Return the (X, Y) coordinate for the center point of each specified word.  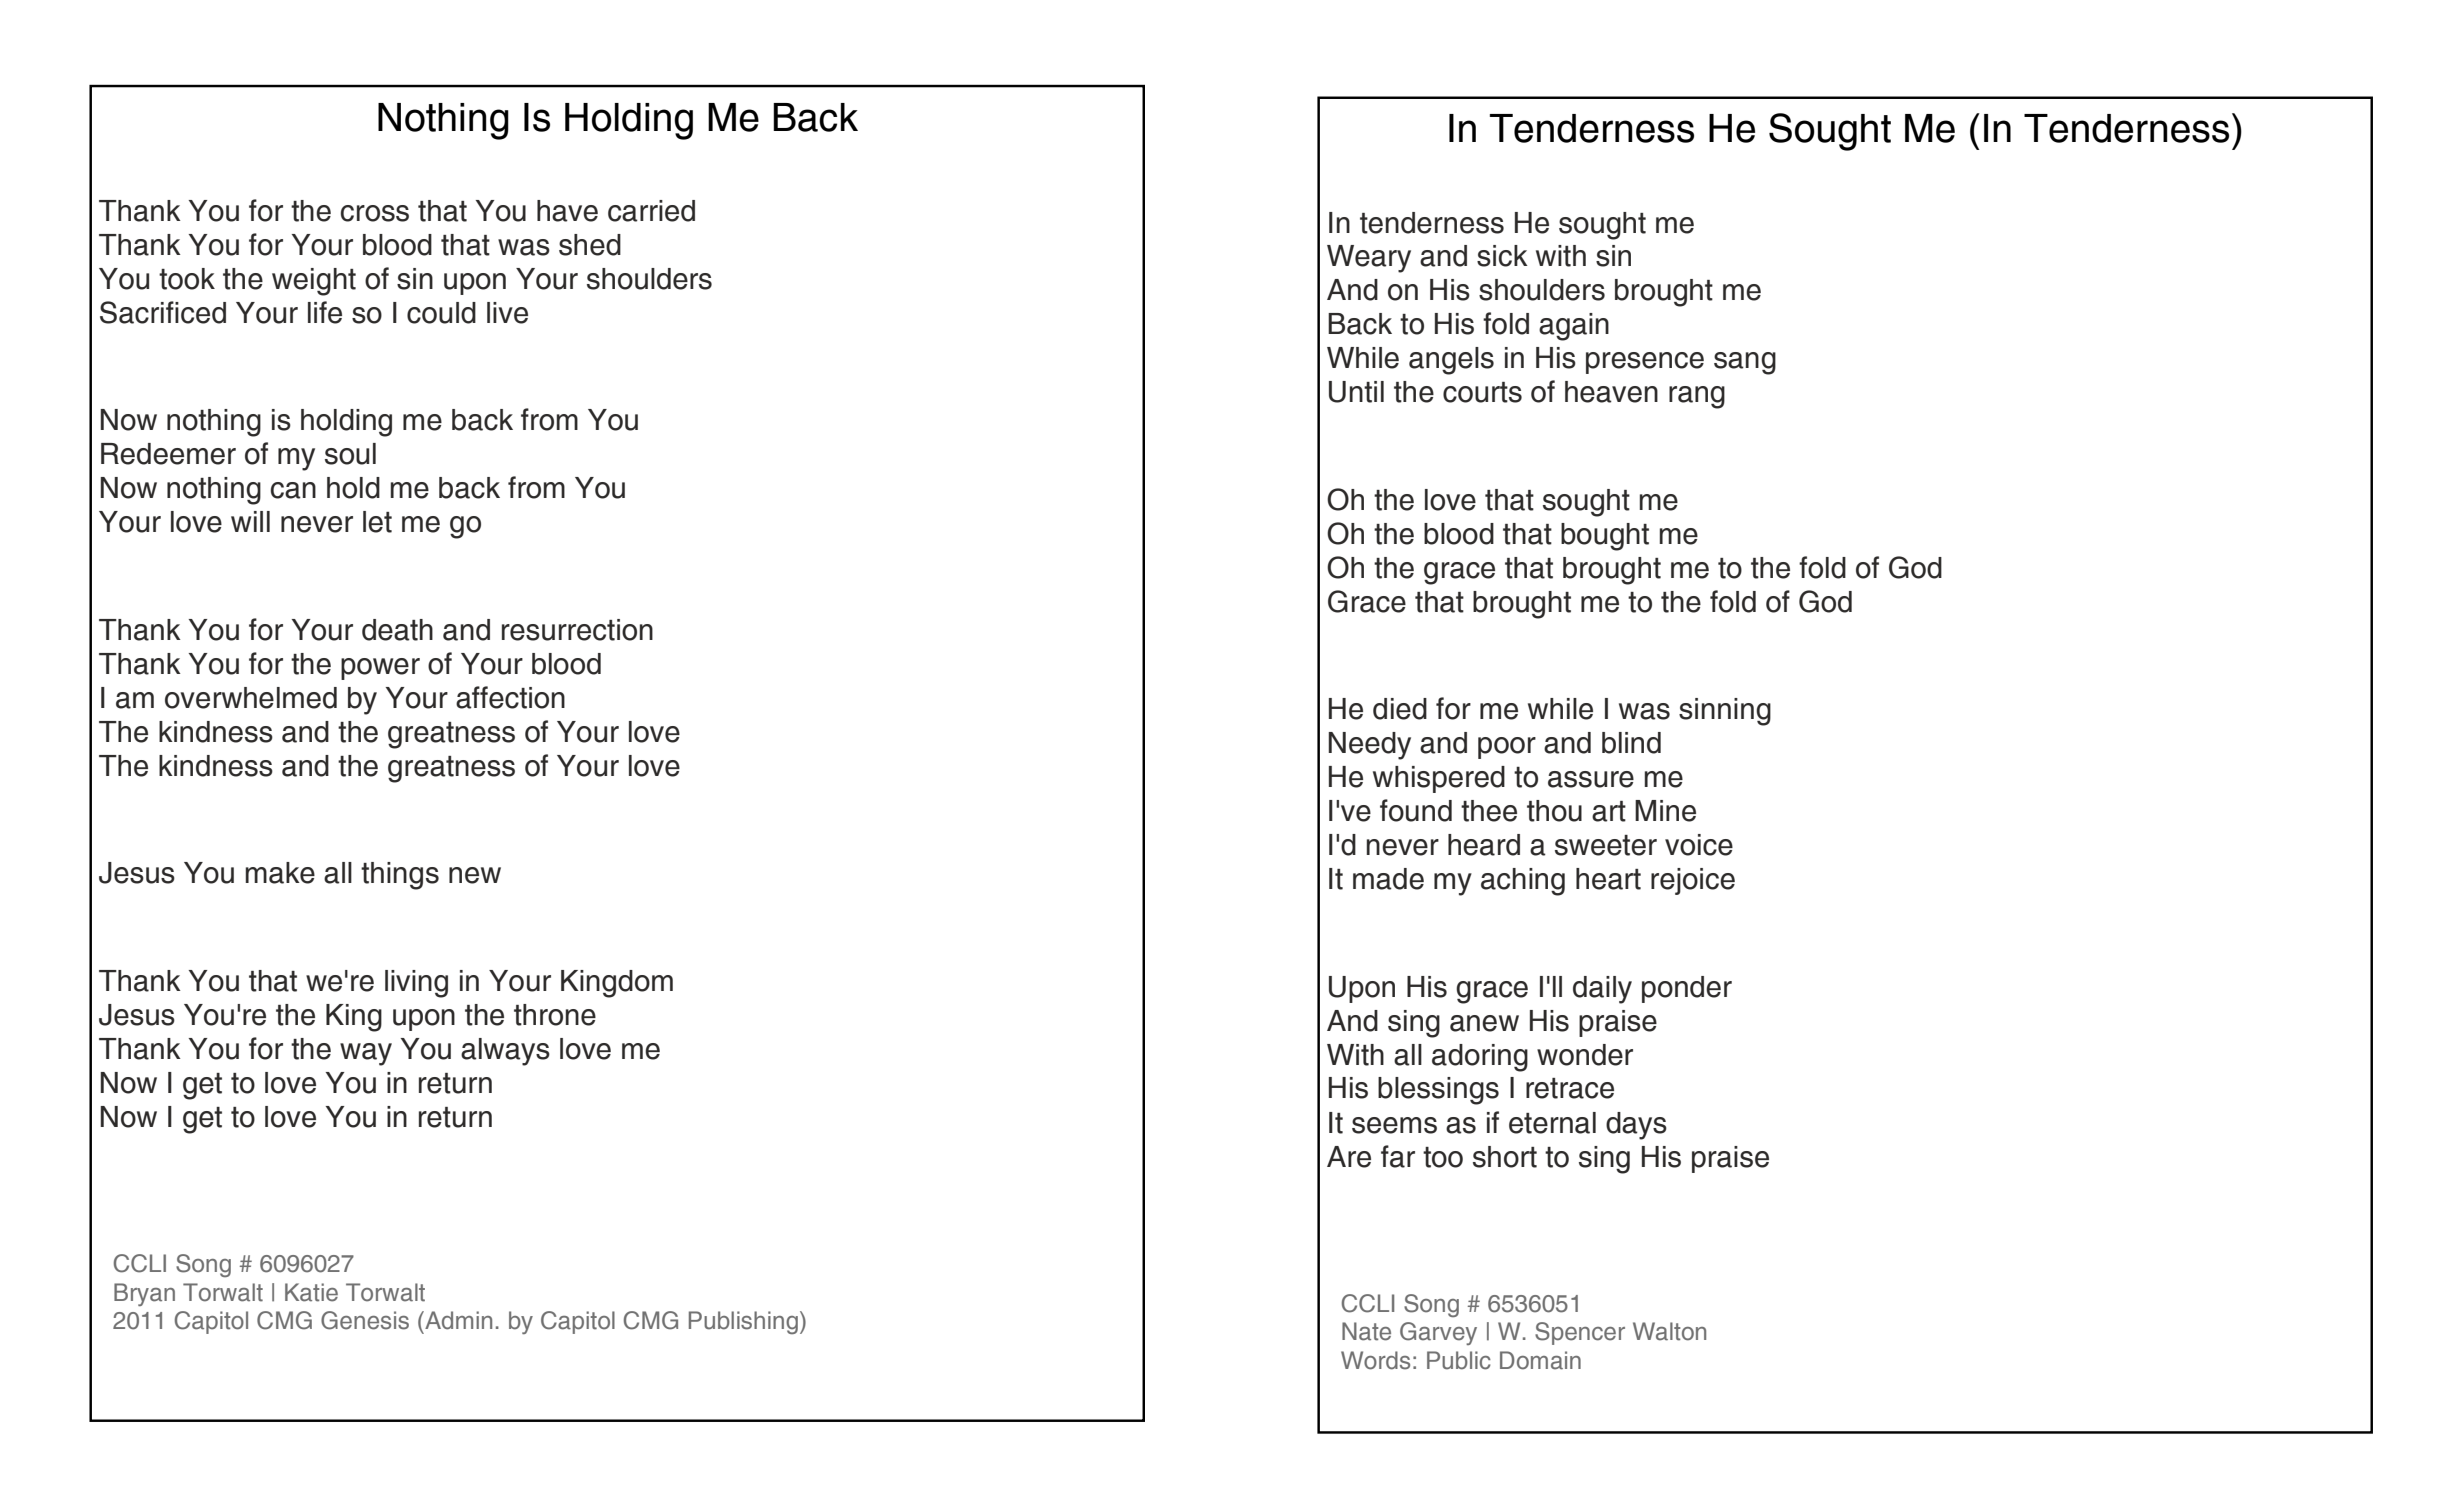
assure (1591, 779)
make (280, 873)
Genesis (365, 1320)
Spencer (1580, 1333)
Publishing (743, 1322)
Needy (1369, 746)
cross (375, 213)
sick (1502, 256)
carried (651, 211)
